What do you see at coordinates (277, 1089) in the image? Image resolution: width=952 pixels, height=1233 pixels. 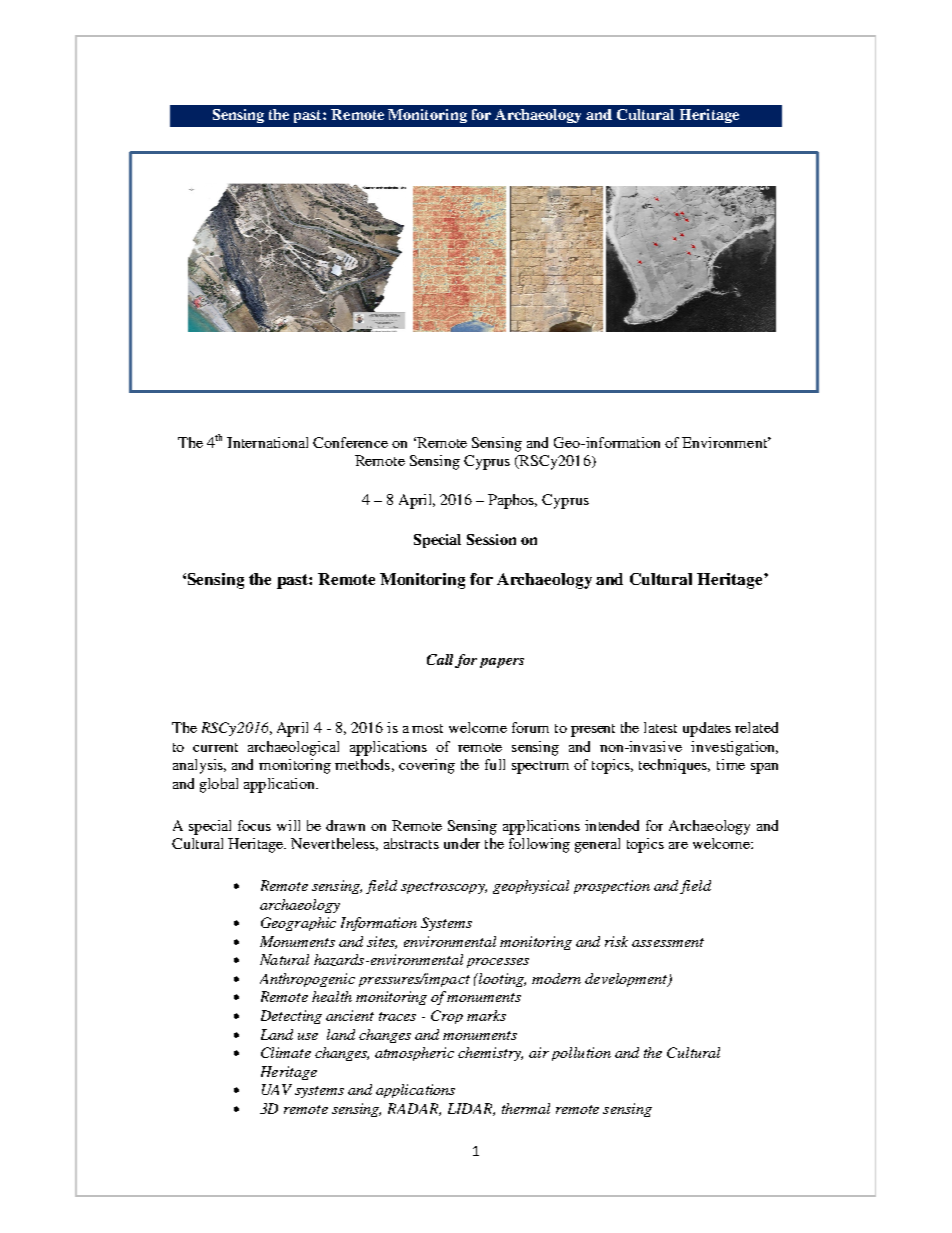 I see `UAV` at bounding box center [277, 1089].
